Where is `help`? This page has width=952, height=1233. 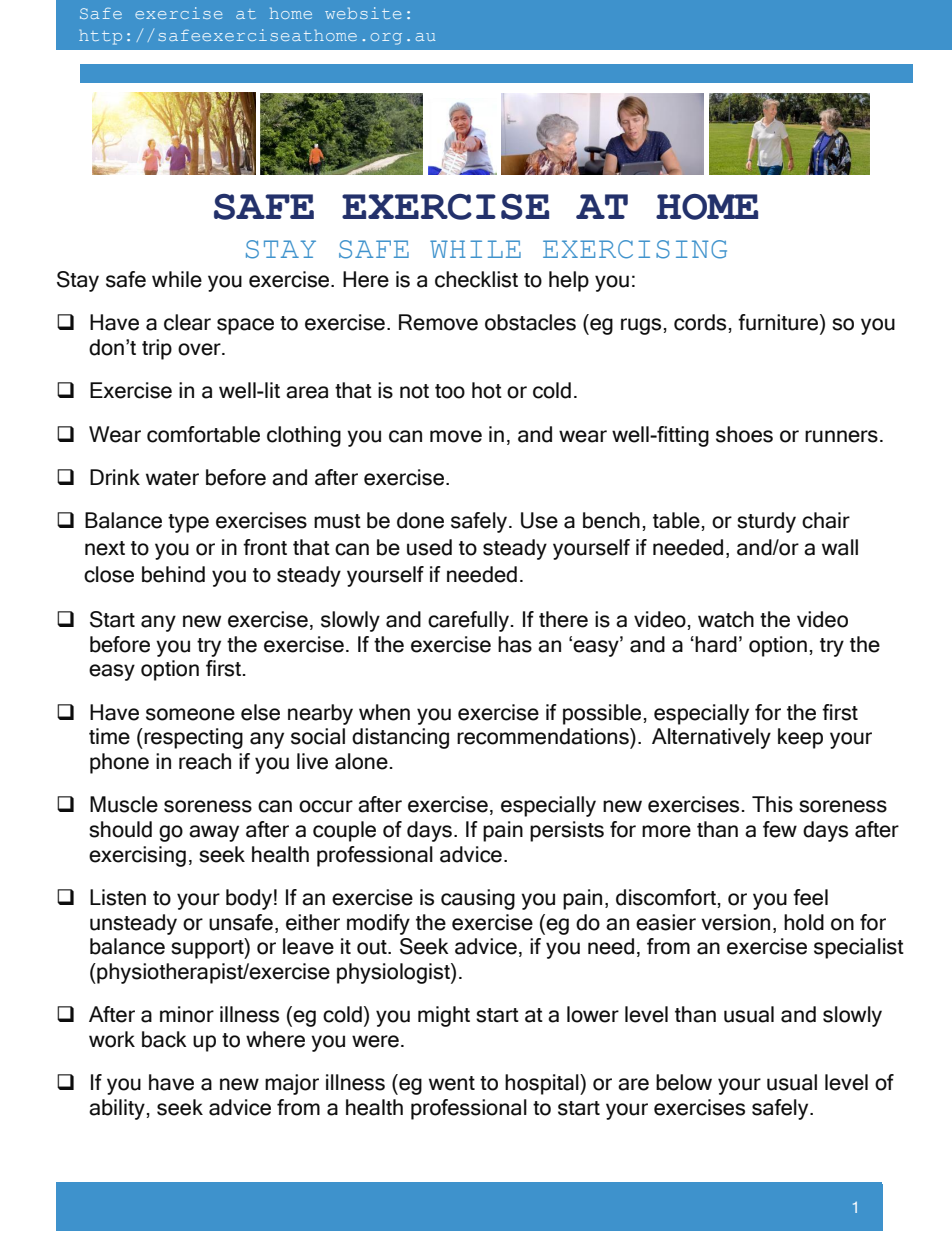 help is located at coordinates (569, 281).
